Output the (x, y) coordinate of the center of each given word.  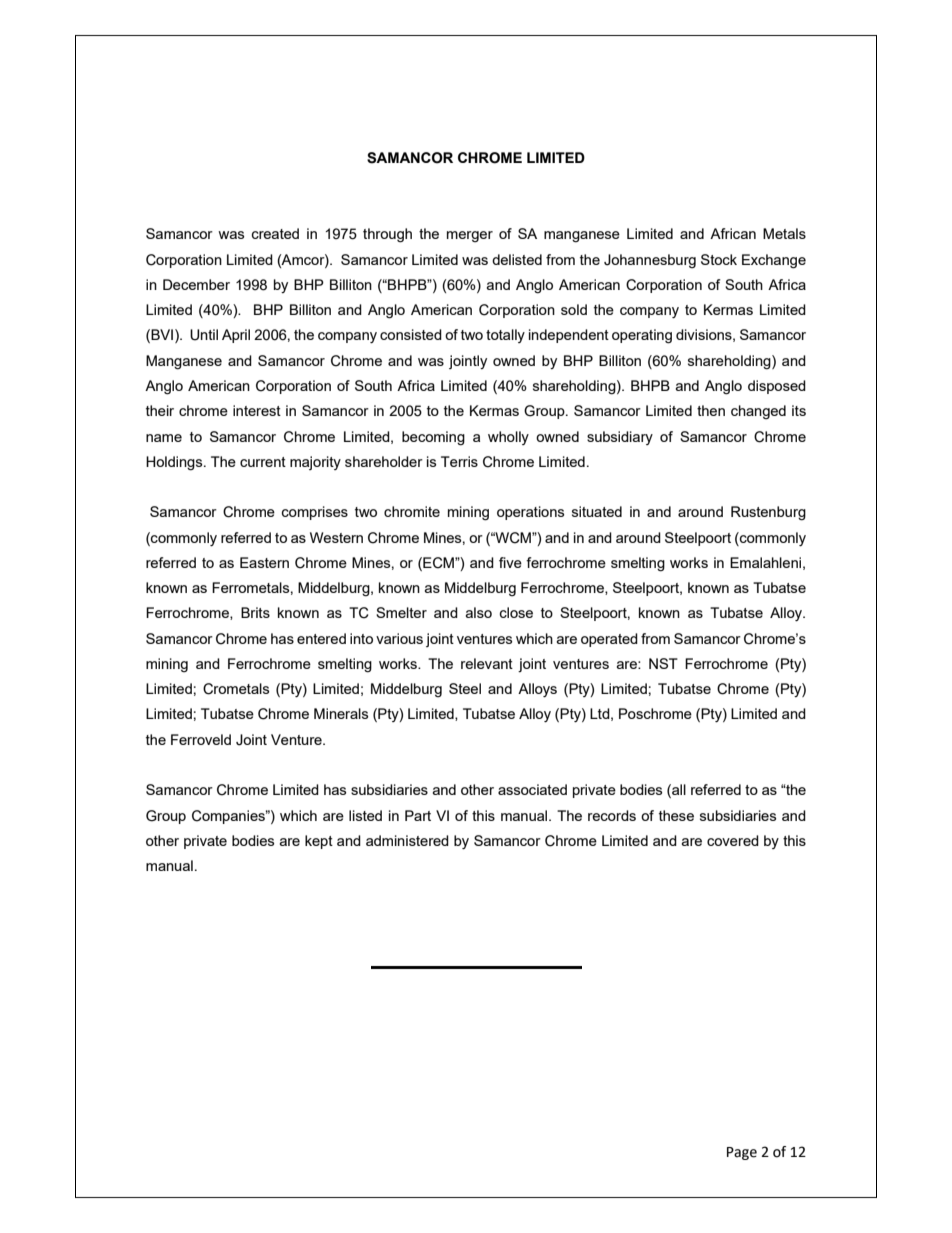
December (196, 284)
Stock (719, 259)
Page (742, 1153)
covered (733, 840)
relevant (487, 663)
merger (470, 236)
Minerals (341, 713)
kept (319, 842)
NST (663, 663)
